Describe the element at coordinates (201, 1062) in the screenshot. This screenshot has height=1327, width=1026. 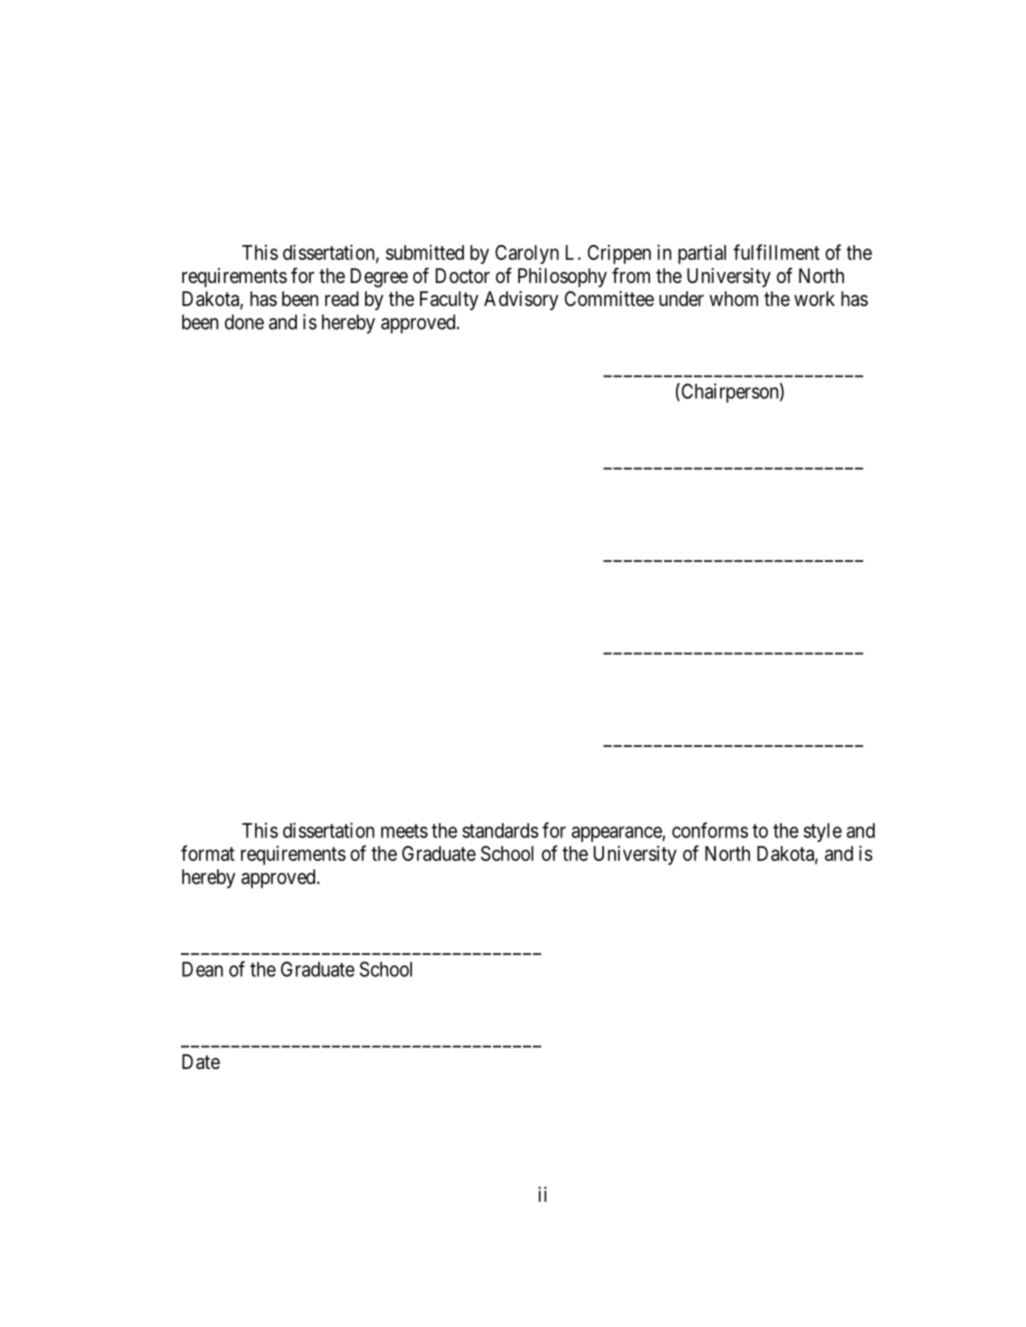
I see `Date` at that location.
